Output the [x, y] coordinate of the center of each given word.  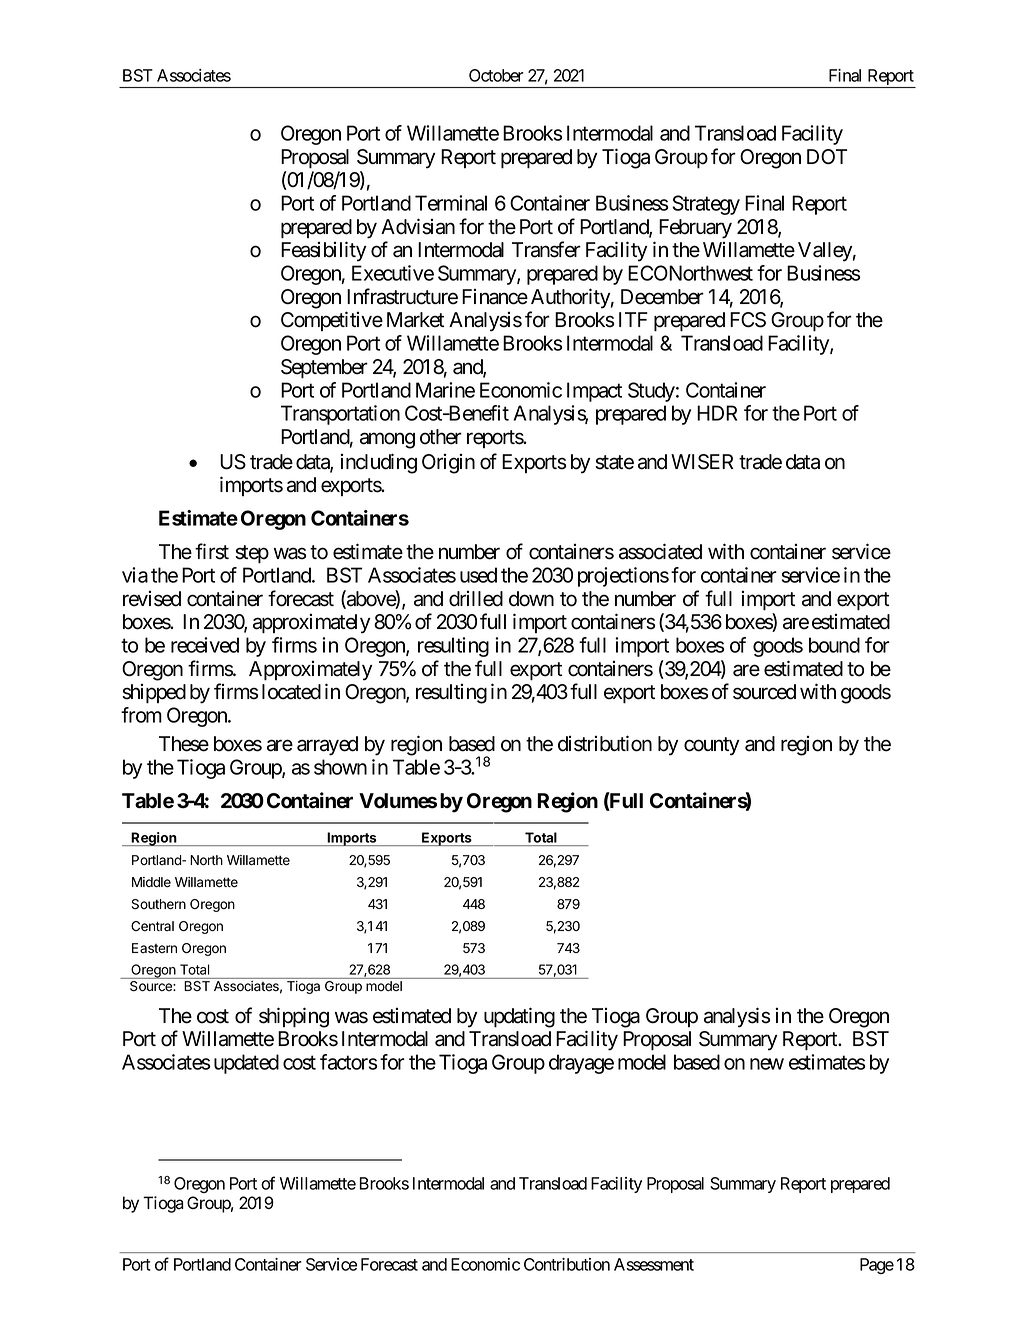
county [711, 746]
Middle [151, 882]
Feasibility [323, 251]
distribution [605, 743]
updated [246, 1064]
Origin [448, 464]
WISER [702, 462]
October [496, 75]
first [212, 551]
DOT [827, 157]
